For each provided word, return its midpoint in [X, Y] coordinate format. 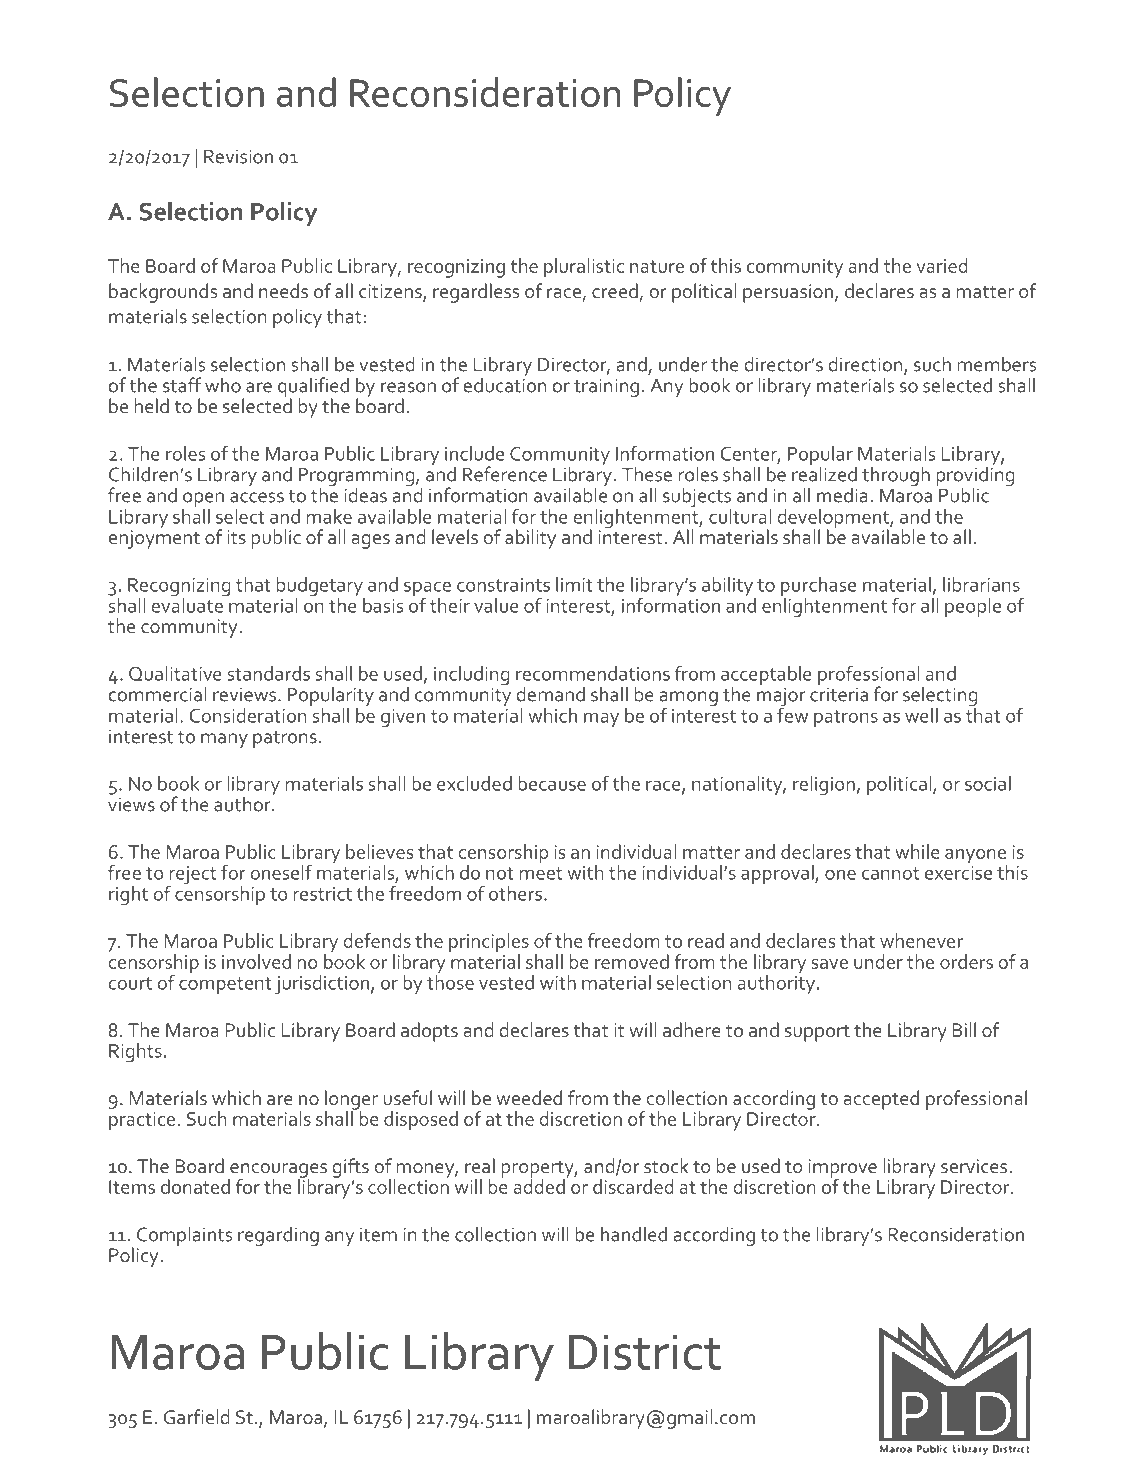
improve [843, 1169]
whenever [922, 940]
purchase [818, 588]
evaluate [188, 604]
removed [632, 961]
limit [574, 584]
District [645, 1352]
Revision [238, 156]
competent [225, 985]
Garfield [196, 1416]
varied [942, 265]
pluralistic [584, 268]
